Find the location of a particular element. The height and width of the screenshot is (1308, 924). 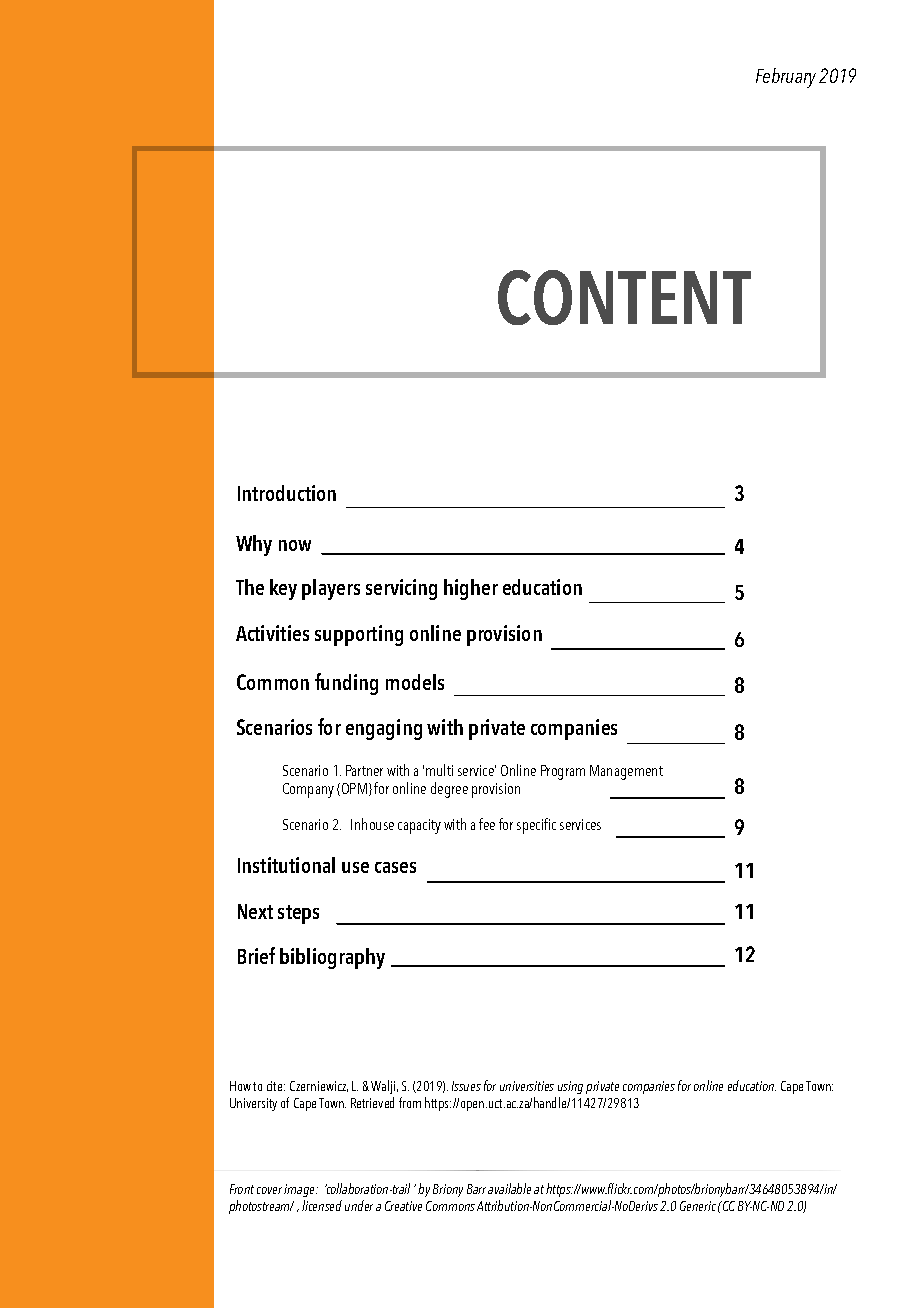

CONTENT is located at coordinates (624, 297).
